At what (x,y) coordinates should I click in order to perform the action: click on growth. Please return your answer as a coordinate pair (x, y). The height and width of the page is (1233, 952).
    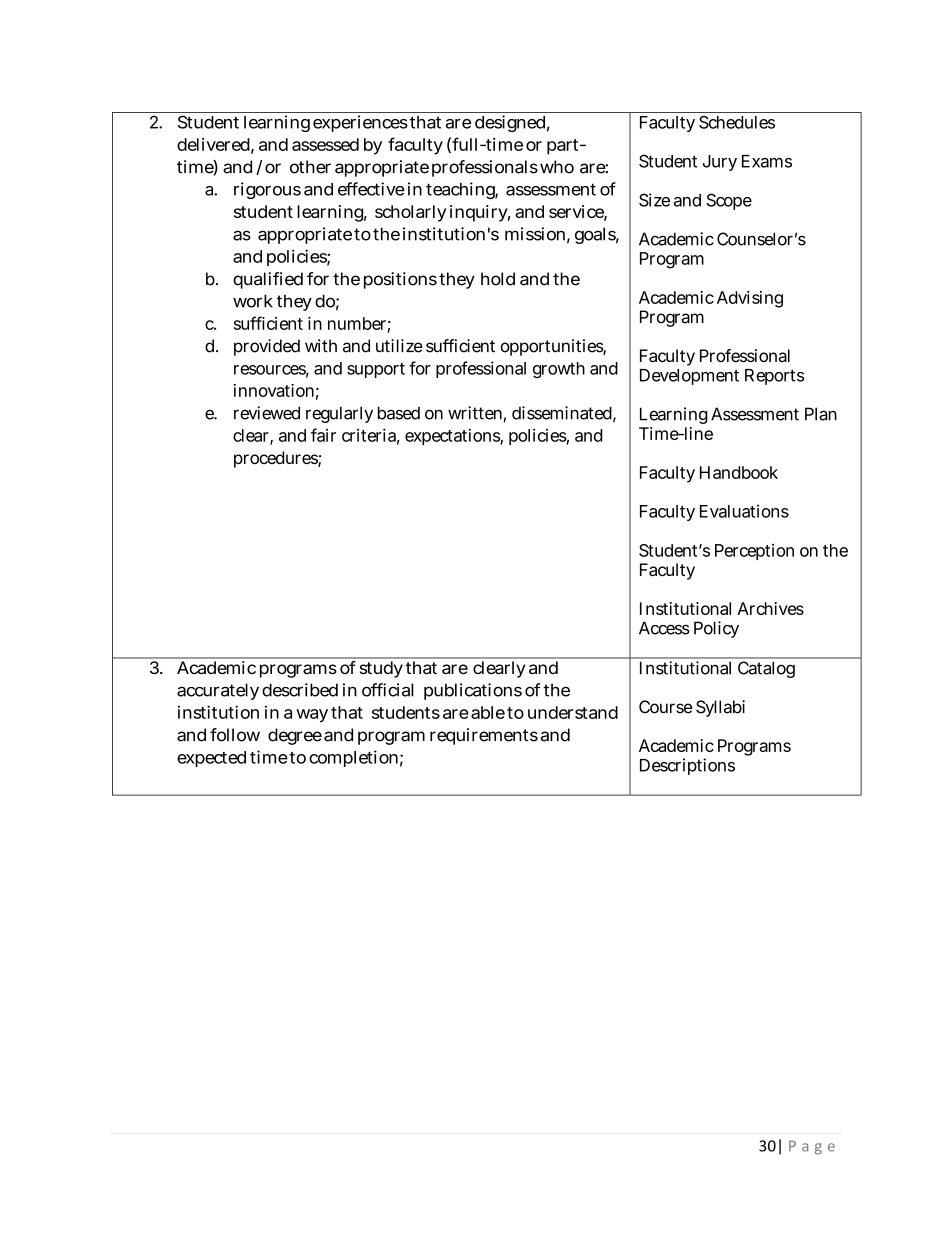
    Looking at the image, I should click on (559, 370).
